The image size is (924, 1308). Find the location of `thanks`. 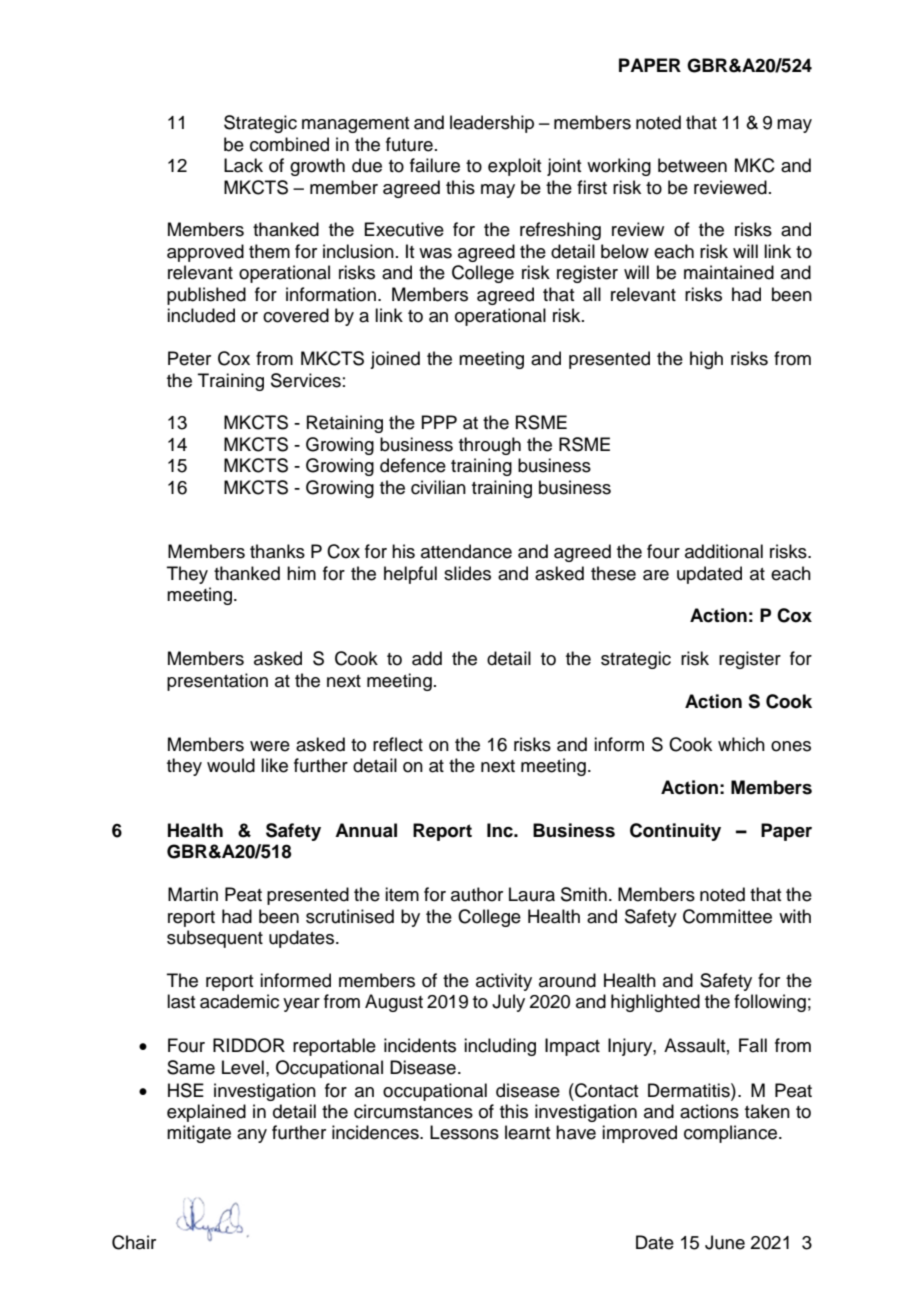

thanks is located at coordinates (277, 551).
